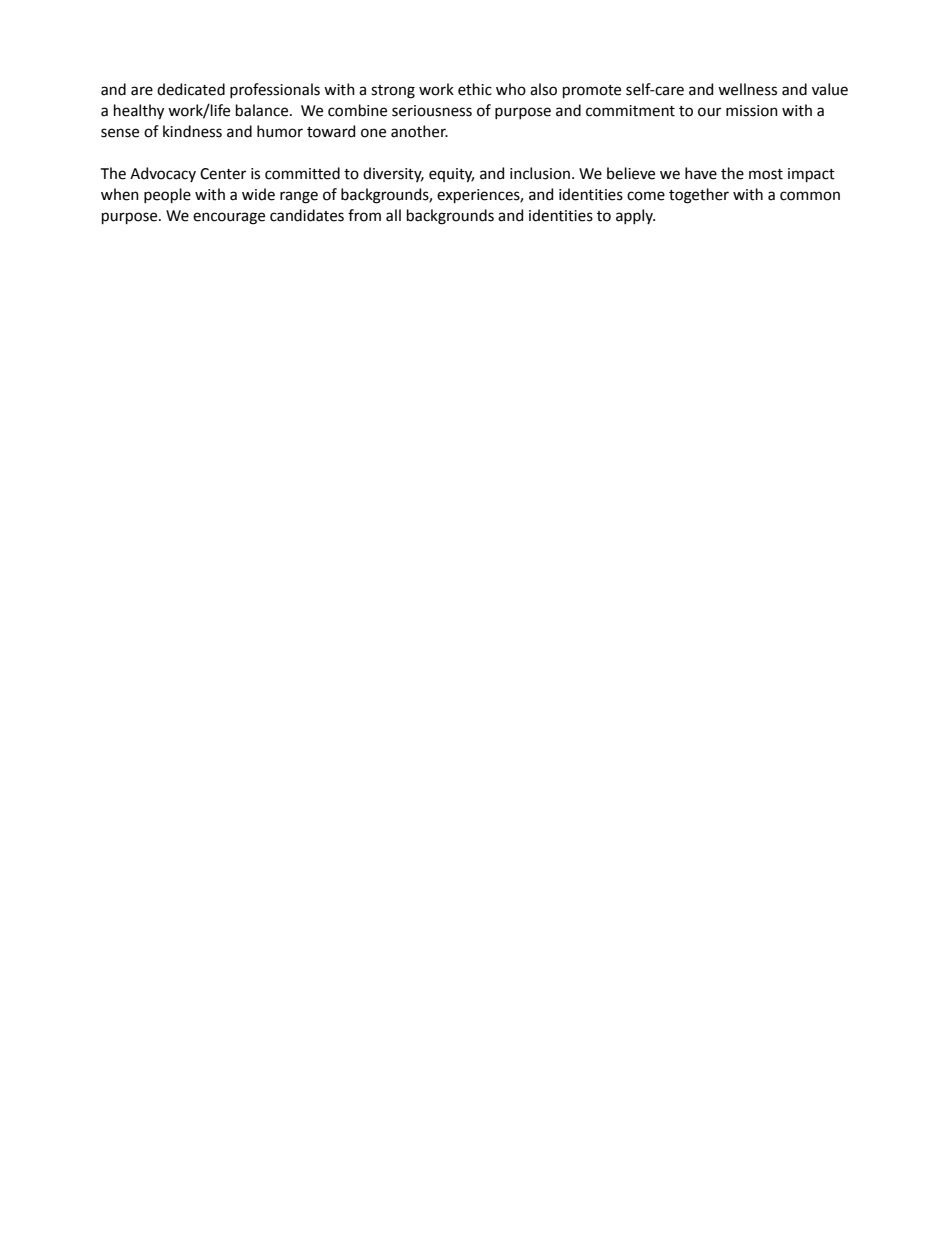  What do you see at coordinates (766, 174) in the screenshot?
I see `most` at bounding box center [766, 174].
